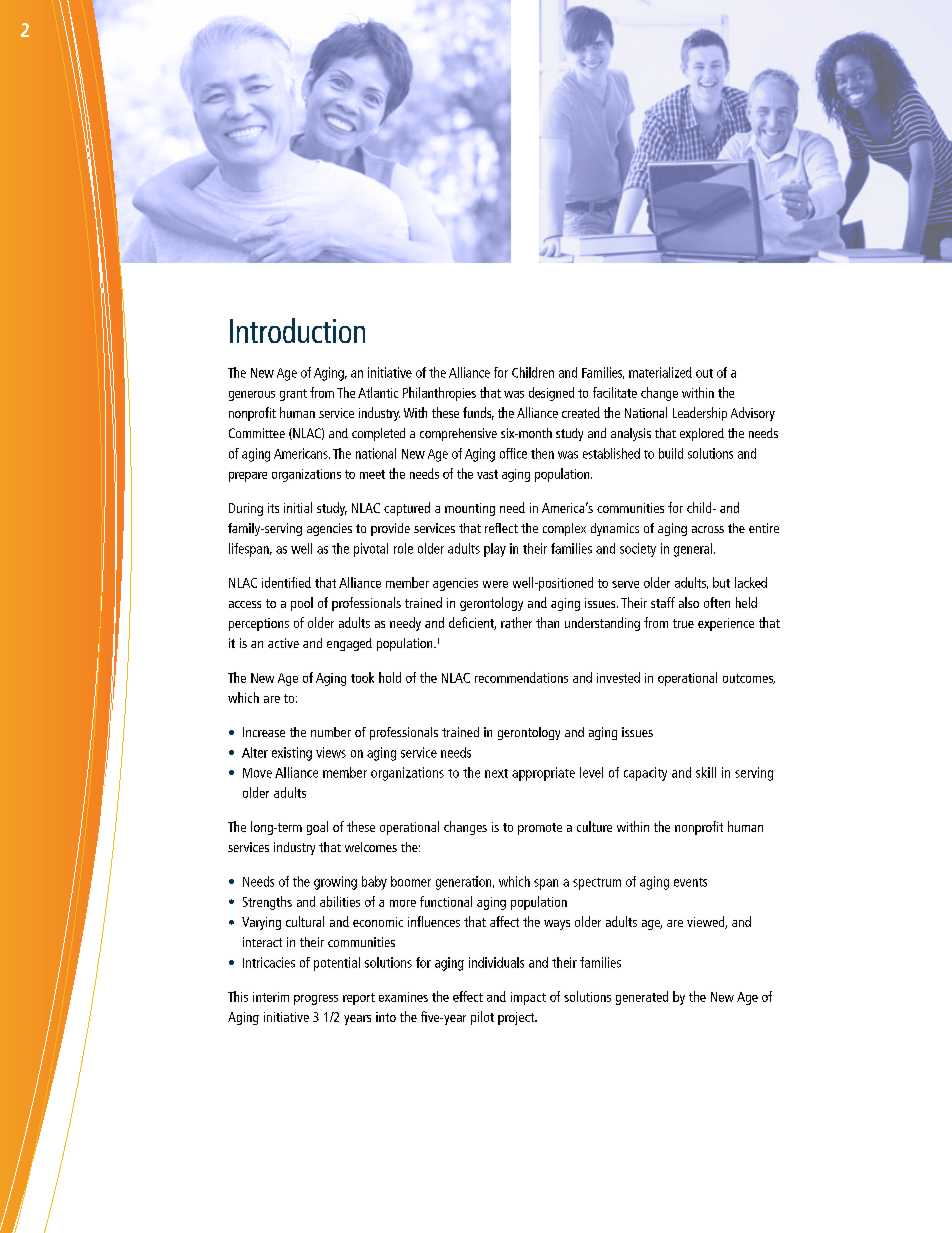 This page has height=1233, width=952. What do you see at coordinates (749, 679) in the page?
I see `outcomes` at bounding box center [749, 679].
